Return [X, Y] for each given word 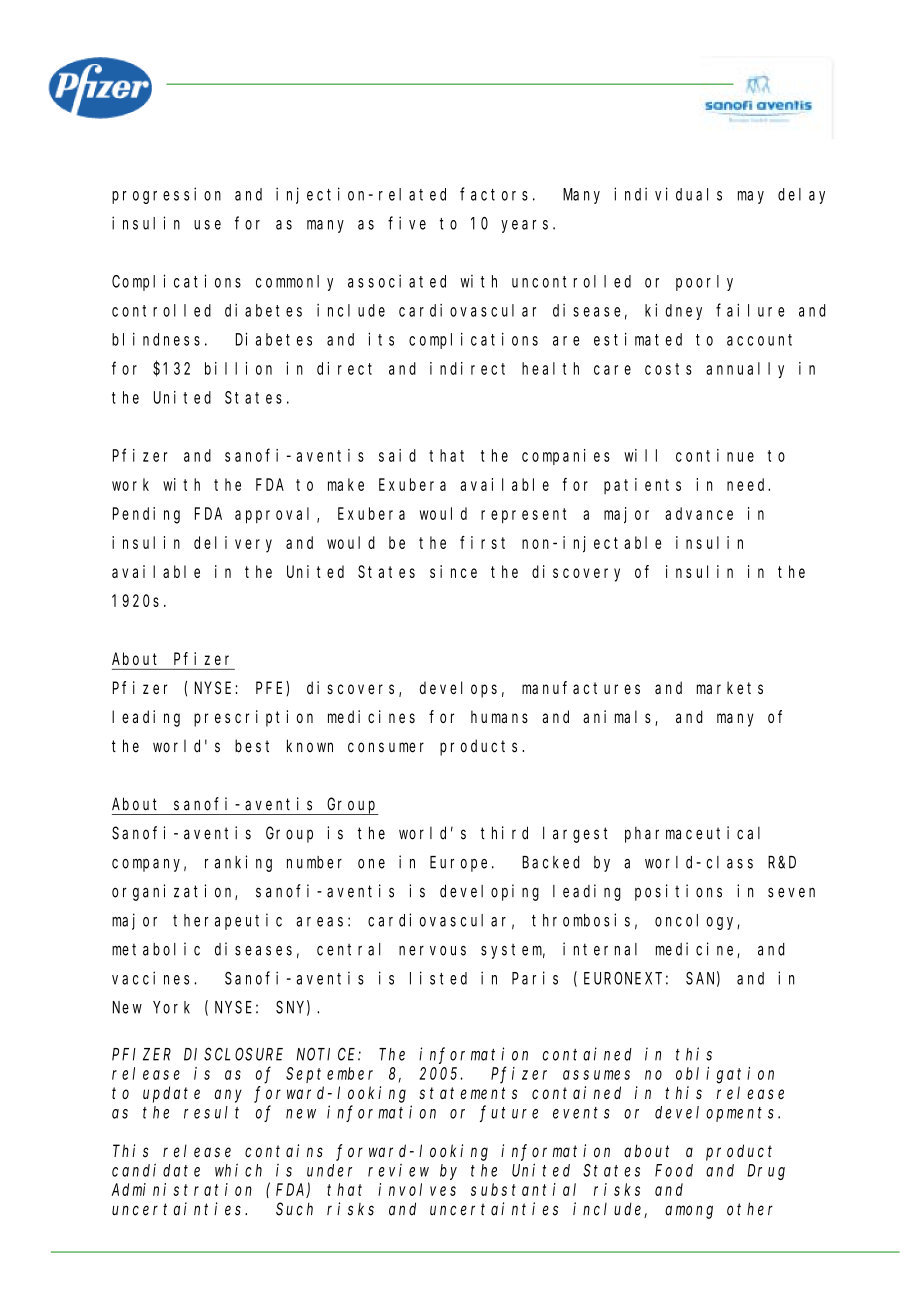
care [612, 370]
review [398, 1170]
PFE [271, 689]
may [751, 197]
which [238, 1170]
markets [730, 687]
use [207, 225]
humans [499, 716]
